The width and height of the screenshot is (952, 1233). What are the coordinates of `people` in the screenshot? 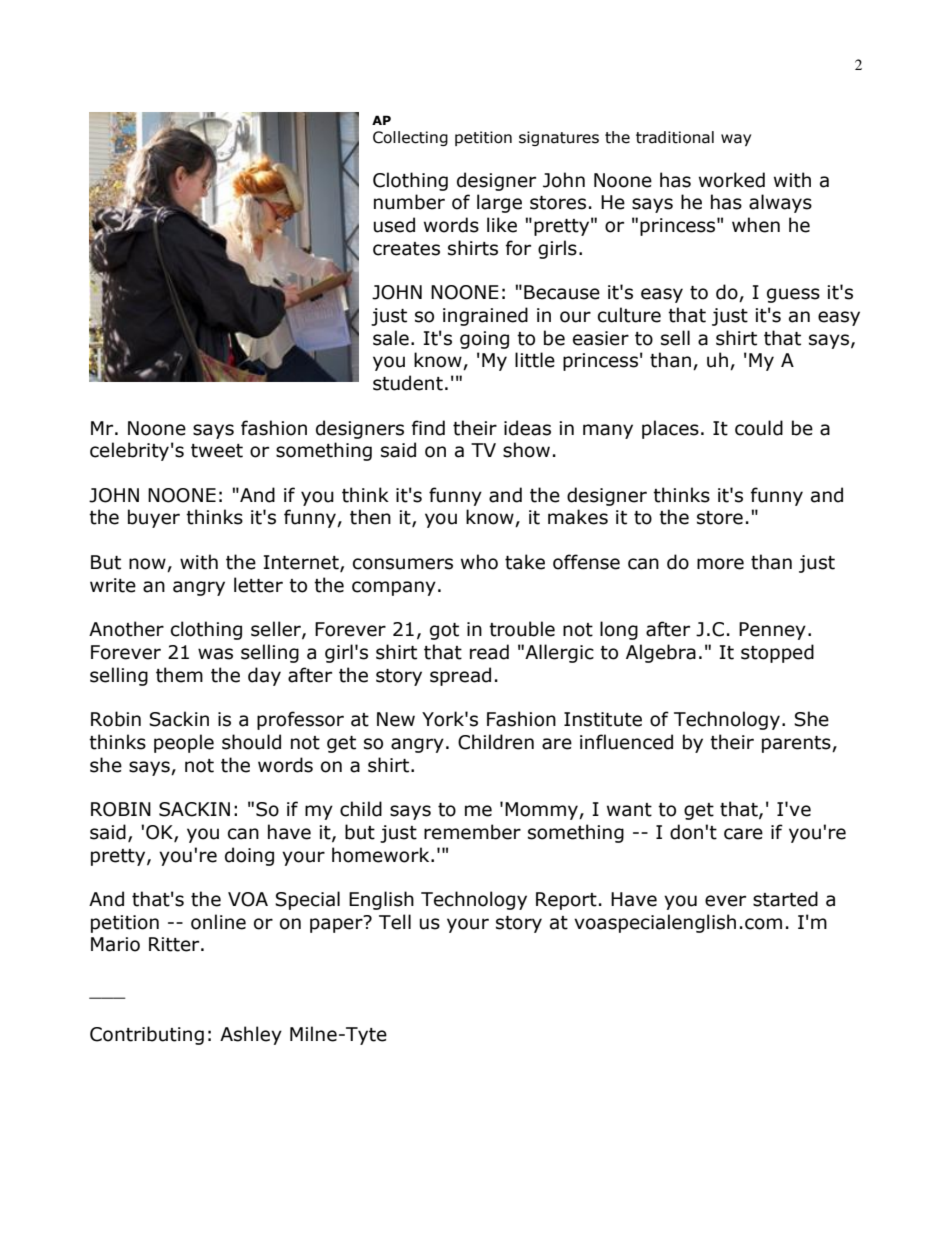 It's located at (184, 743).
